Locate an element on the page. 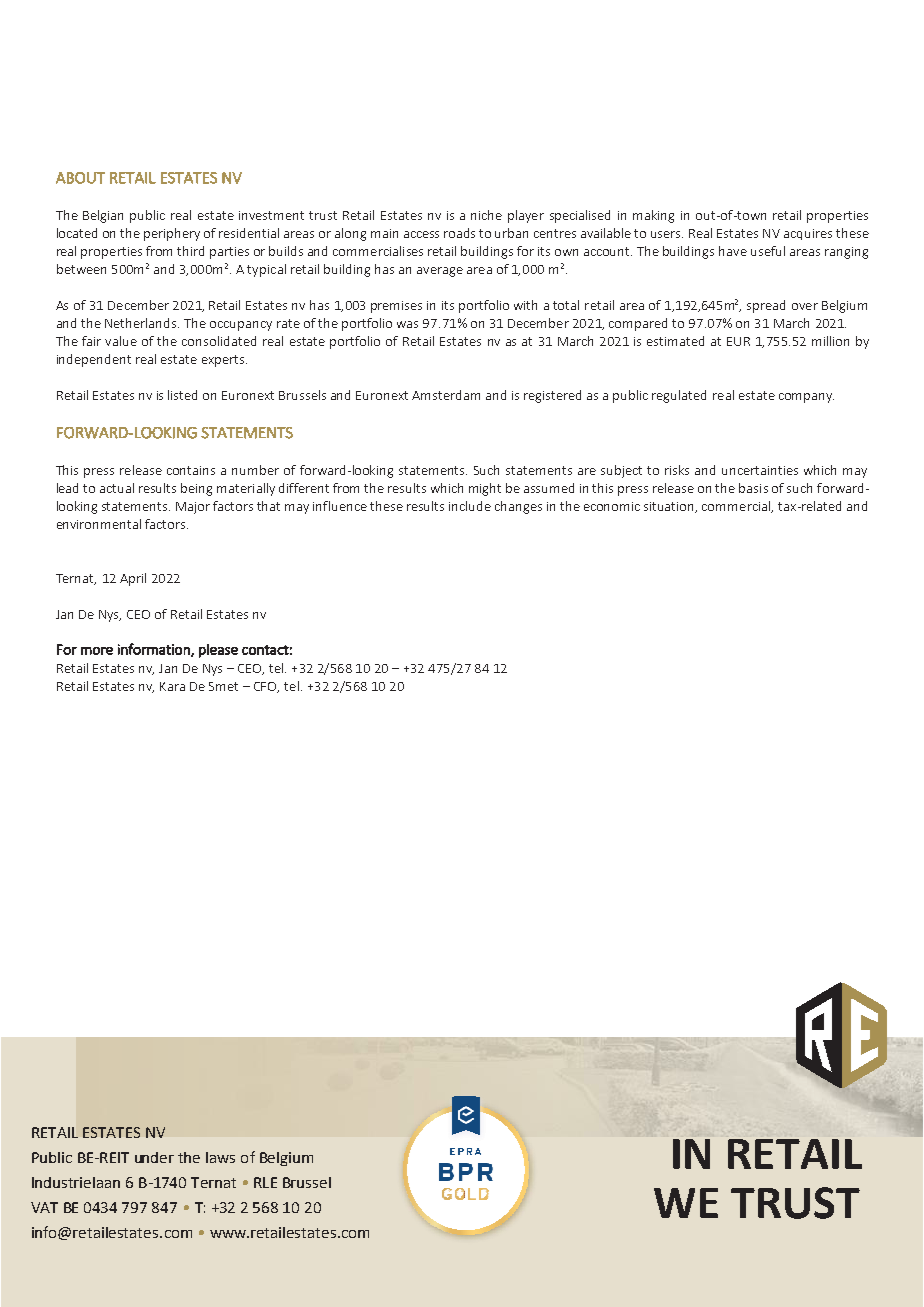 The width and height of the image is (924, 1307). include is located at coordinates (470, 506).
